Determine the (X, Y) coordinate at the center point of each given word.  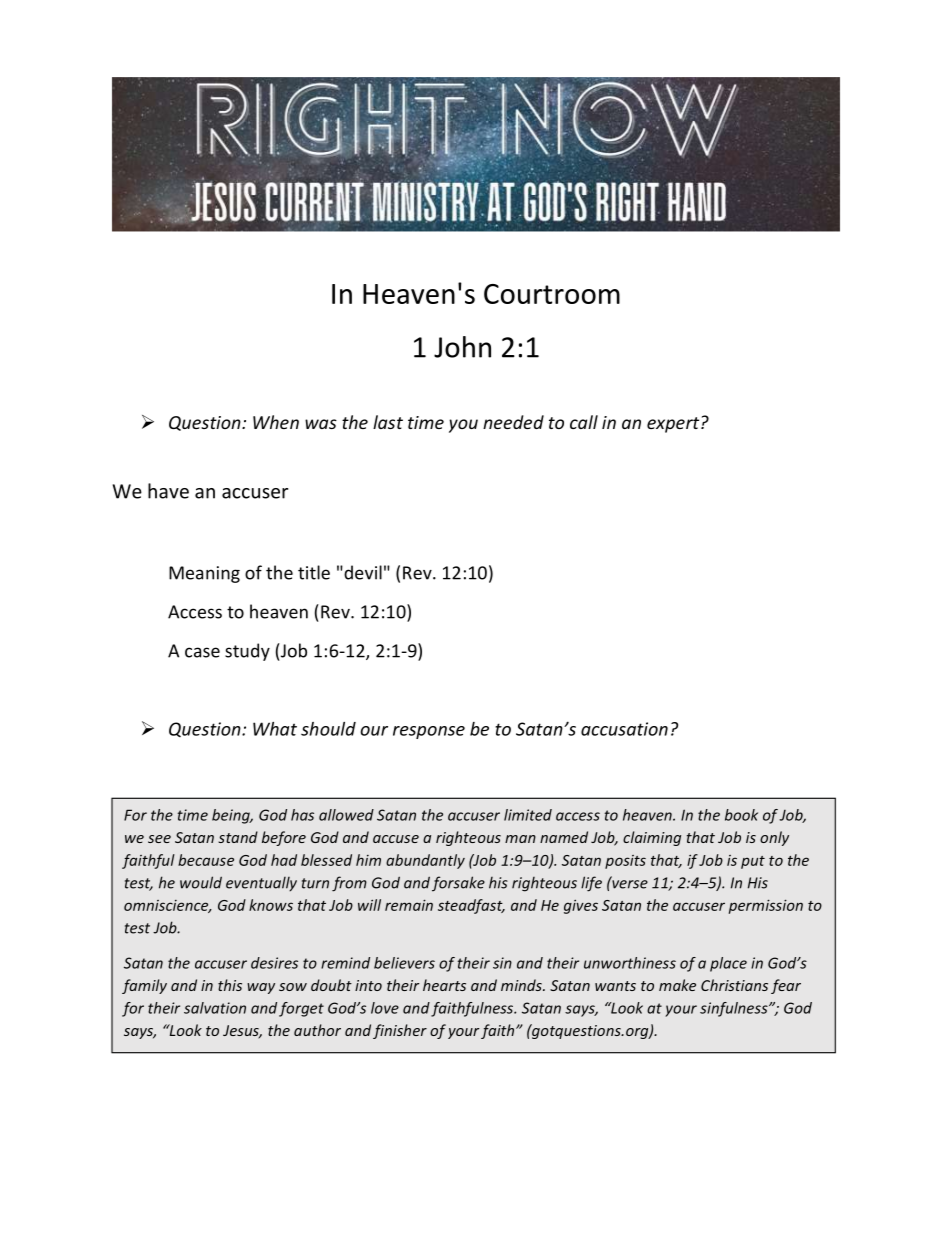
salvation (215, 1008)
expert (674, 425)
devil (362, 572)
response (429, 732)
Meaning (204, 574)
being (232, 816)
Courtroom (552, 294)
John (462, 347)
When (276, 422)
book (741, 815)
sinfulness (735, 1009)
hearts (444, 985)
